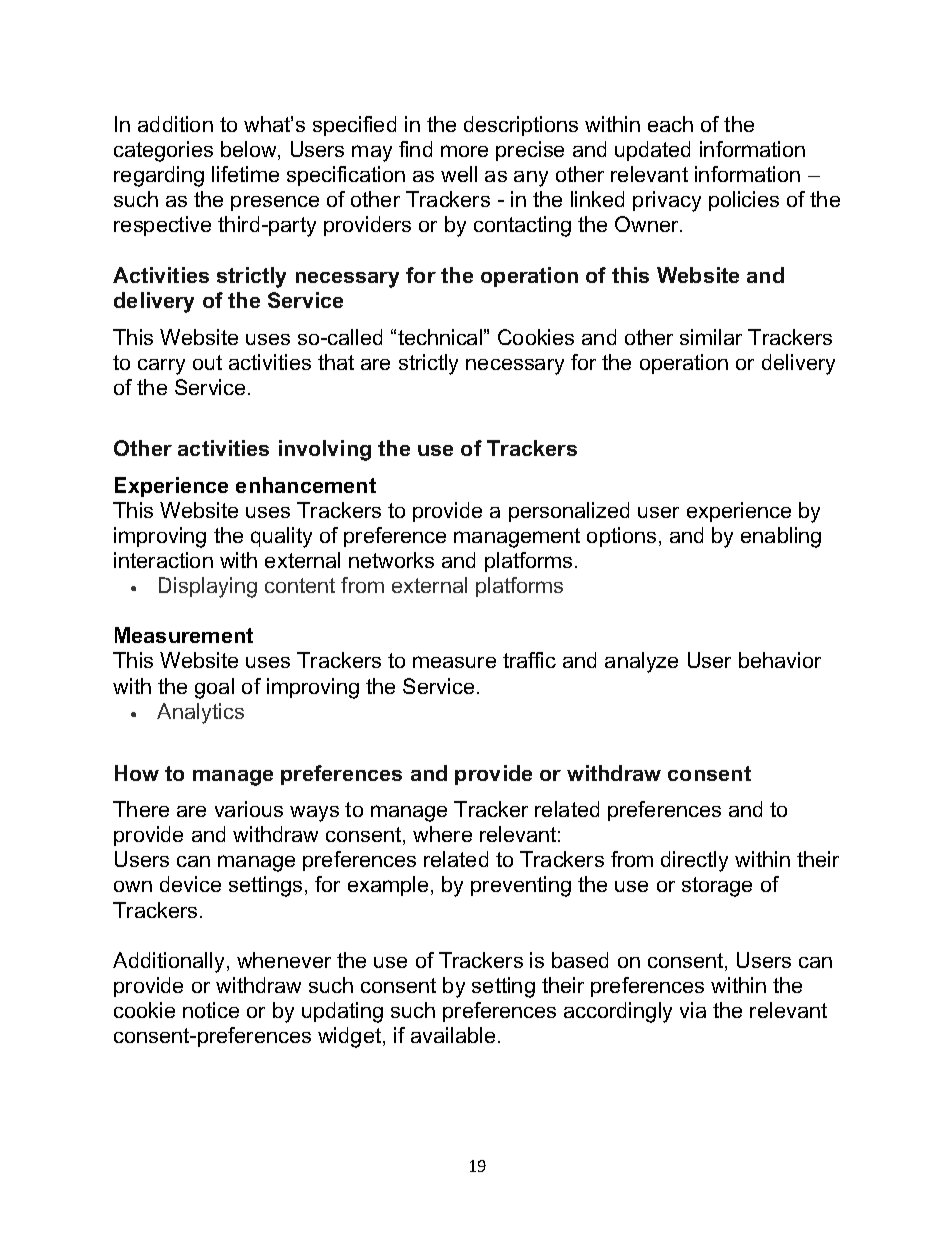  Describe the element at coordinates (711, 337) in the screenshot. I see `similar` at that location.
